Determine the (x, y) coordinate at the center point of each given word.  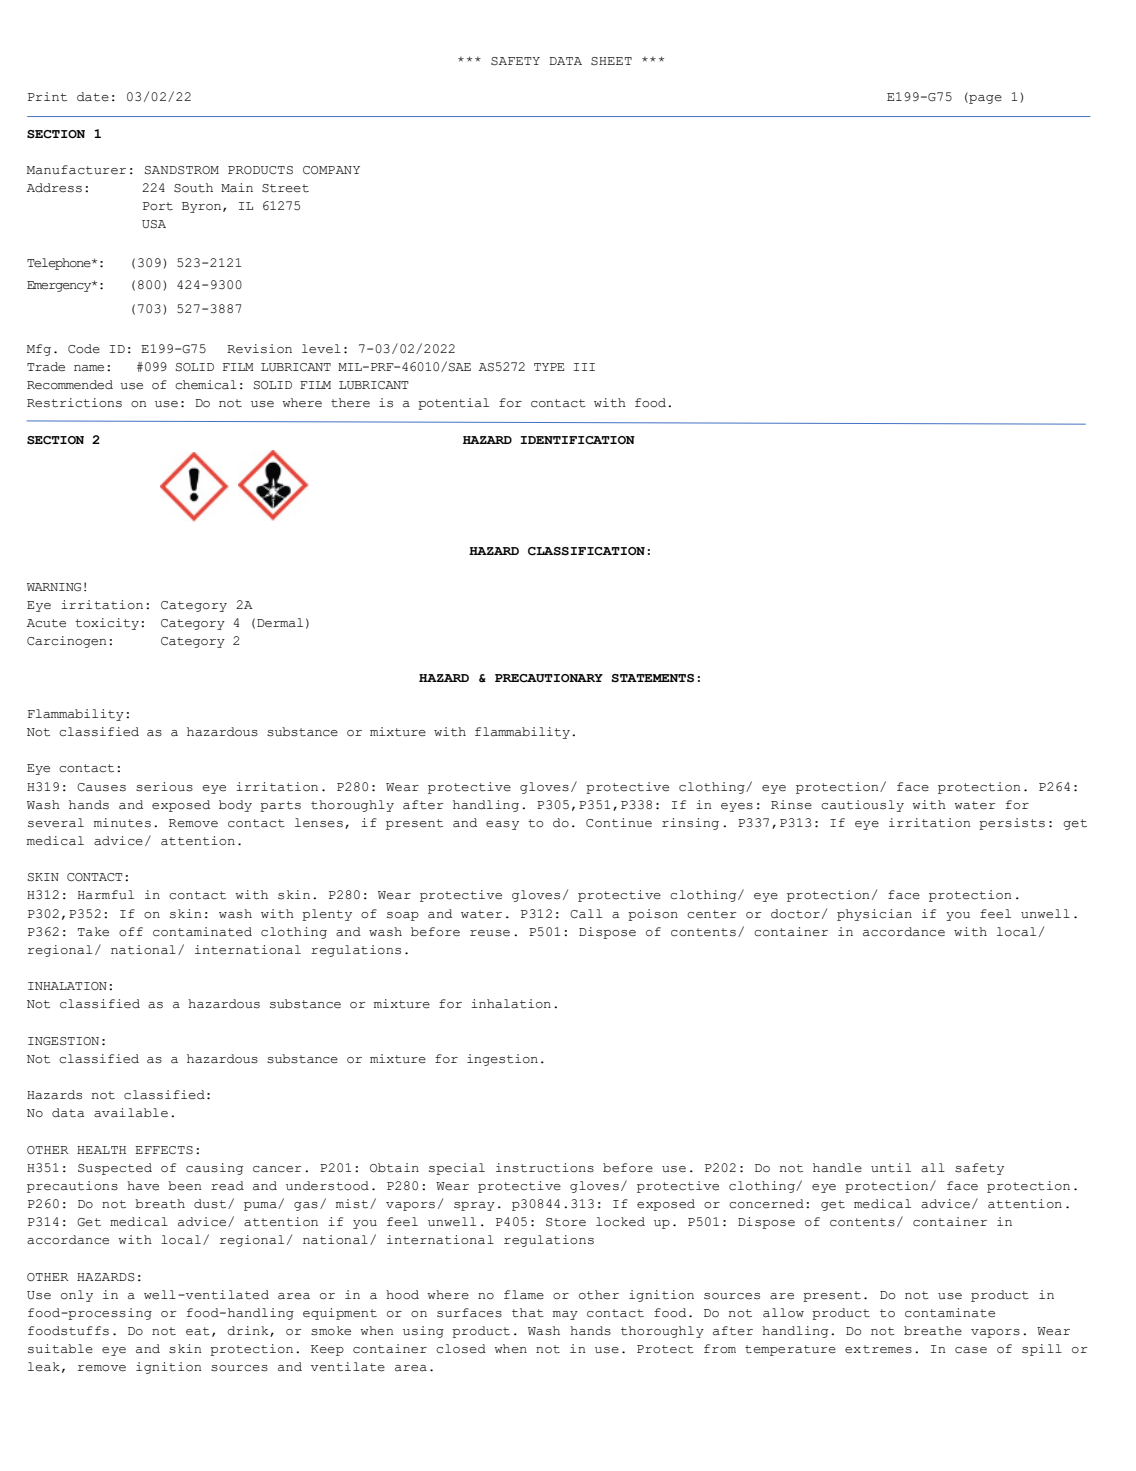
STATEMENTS (652, 678)
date (93, 97)
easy (502, 825)
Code (84, 349)
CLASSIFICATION (586, 551)
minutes (122, 823)
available (131, 1113)
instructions (545, 1168)
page (984, 98)
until (891, 1168)
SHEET (611, 61)
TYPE (549, 367)
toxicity (107, 624)
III (584, 367)
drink (249, 1331)
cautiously (862, 806)
